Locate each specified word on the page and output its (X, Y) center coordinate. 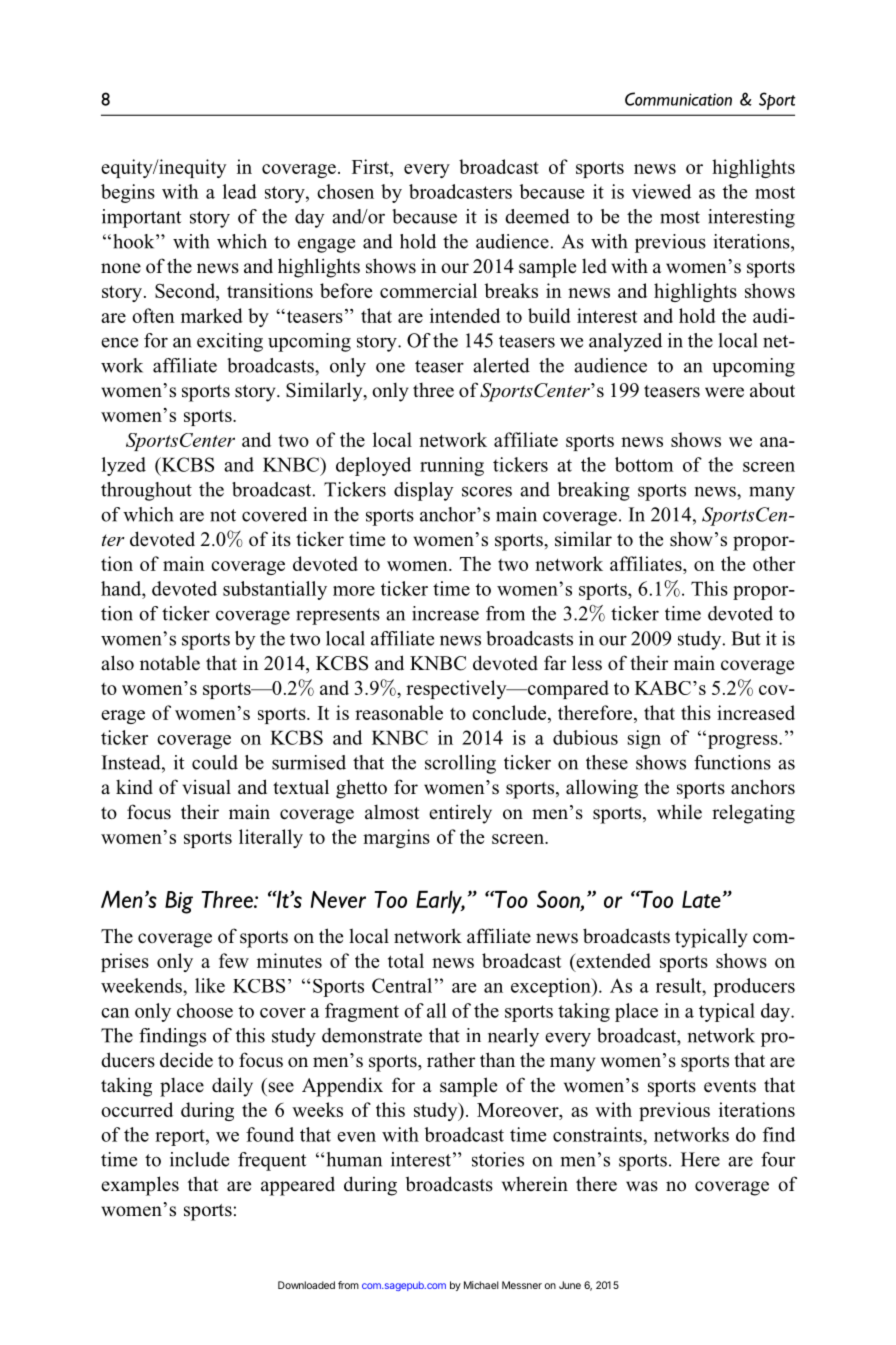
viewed (661, 191)
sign (644, 739)
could (215, 762)
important (141, 218)
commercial (428, 290)
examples (140, 1186)
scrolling (460, 764)
